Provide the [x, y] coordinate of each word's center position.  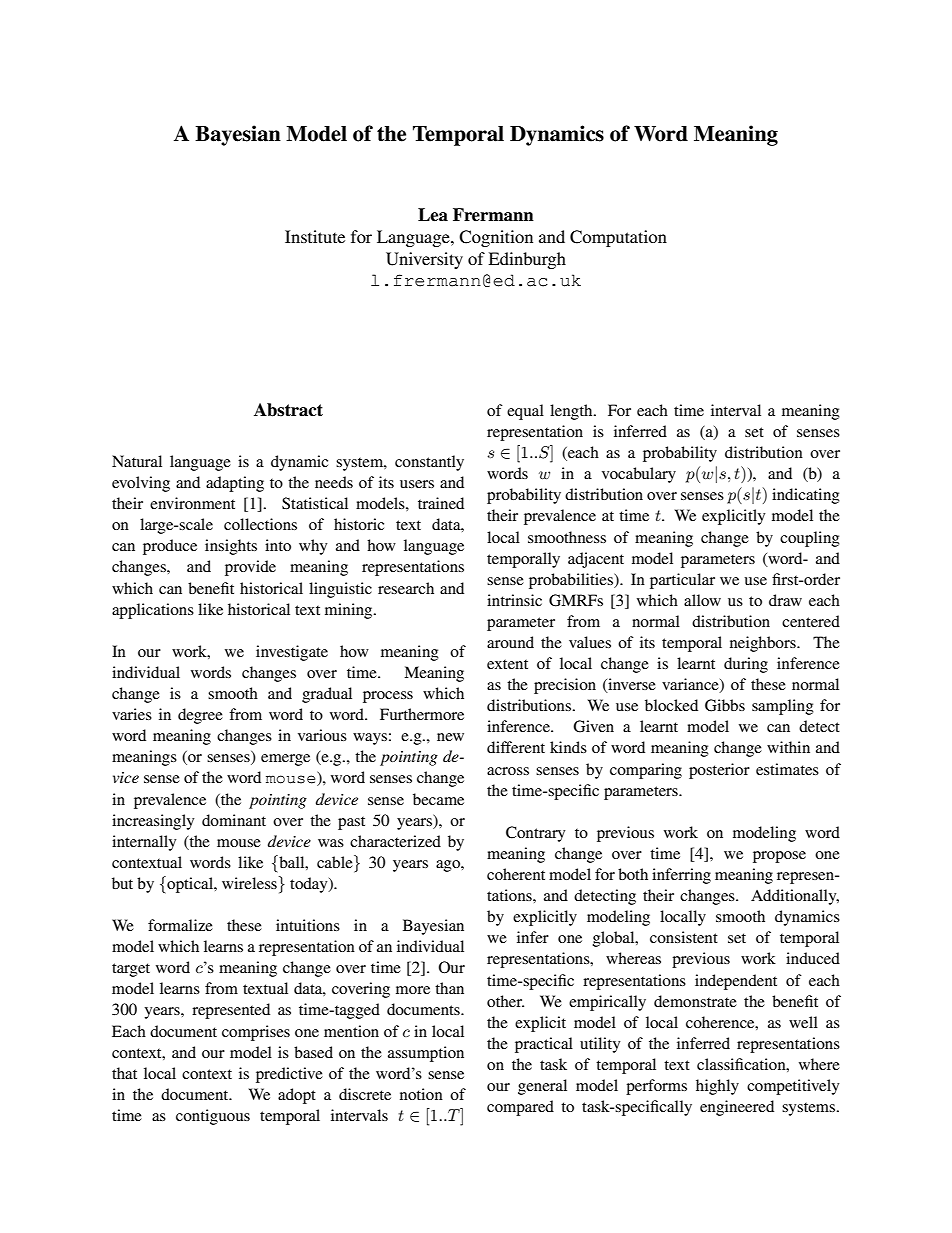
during [746, 665]
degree [200, 716]
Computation [618, 238]
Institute [315, 236]
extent [507, 664]
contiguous [213, 1117]
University [424, 260]
